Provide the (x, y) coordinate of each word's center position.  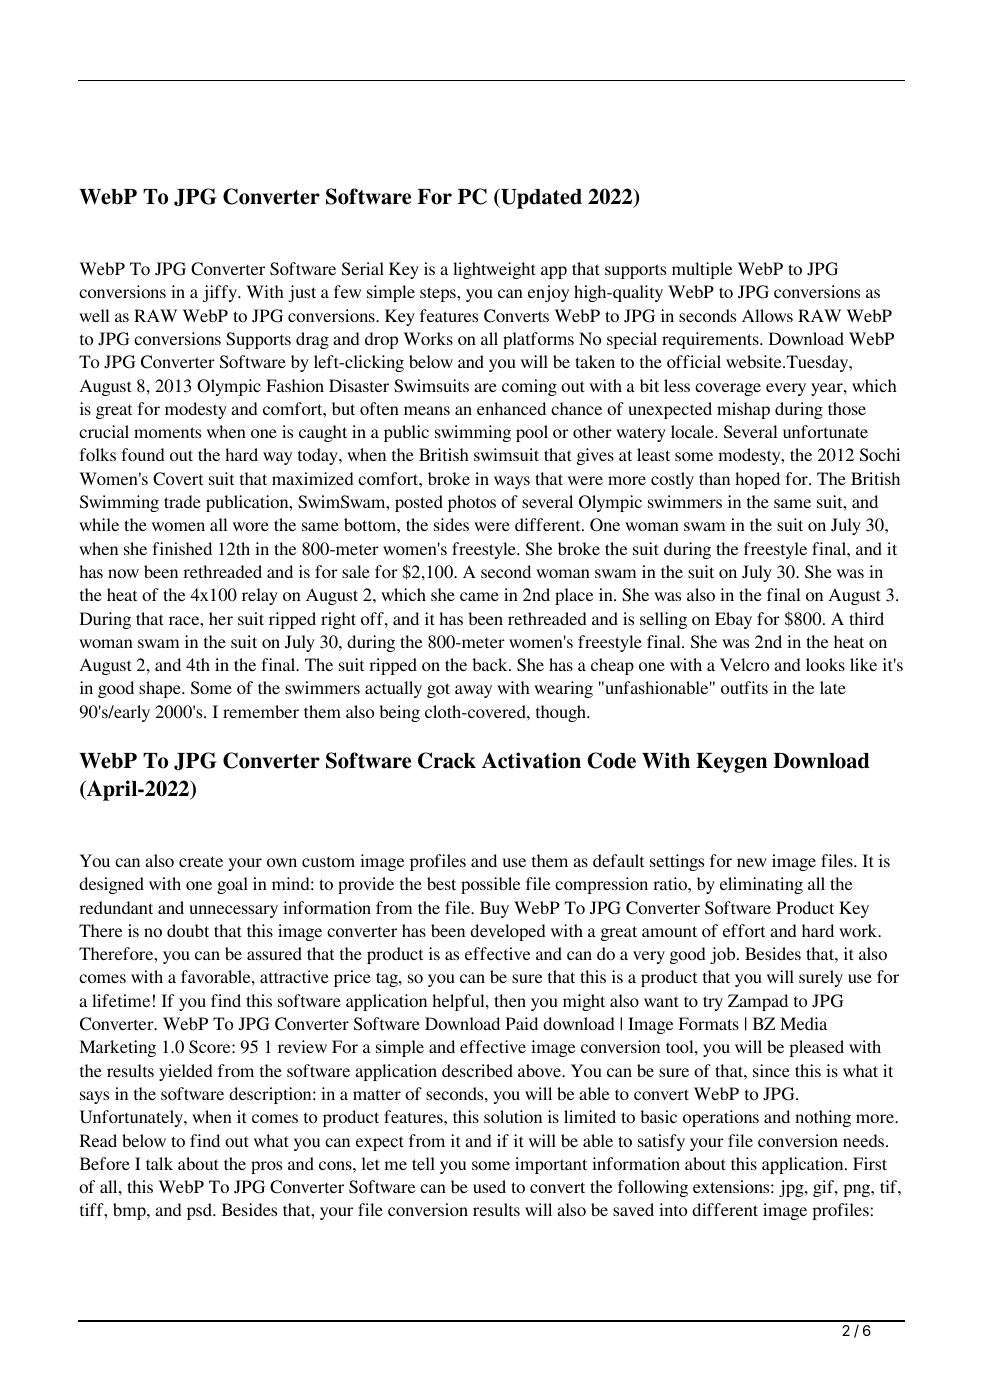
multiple (702, 270)
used (489, 1186)
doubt (188, 930)
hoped (757, 480)
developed (508, 932)
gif (824, 1188)
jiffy (221, 293)
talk (159, 1163)
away (473, 691)
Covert (178, 479)
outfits (744, 687)
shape (161, 689)
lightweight (494, 270)
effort (744, 930)
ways (512, 482)
